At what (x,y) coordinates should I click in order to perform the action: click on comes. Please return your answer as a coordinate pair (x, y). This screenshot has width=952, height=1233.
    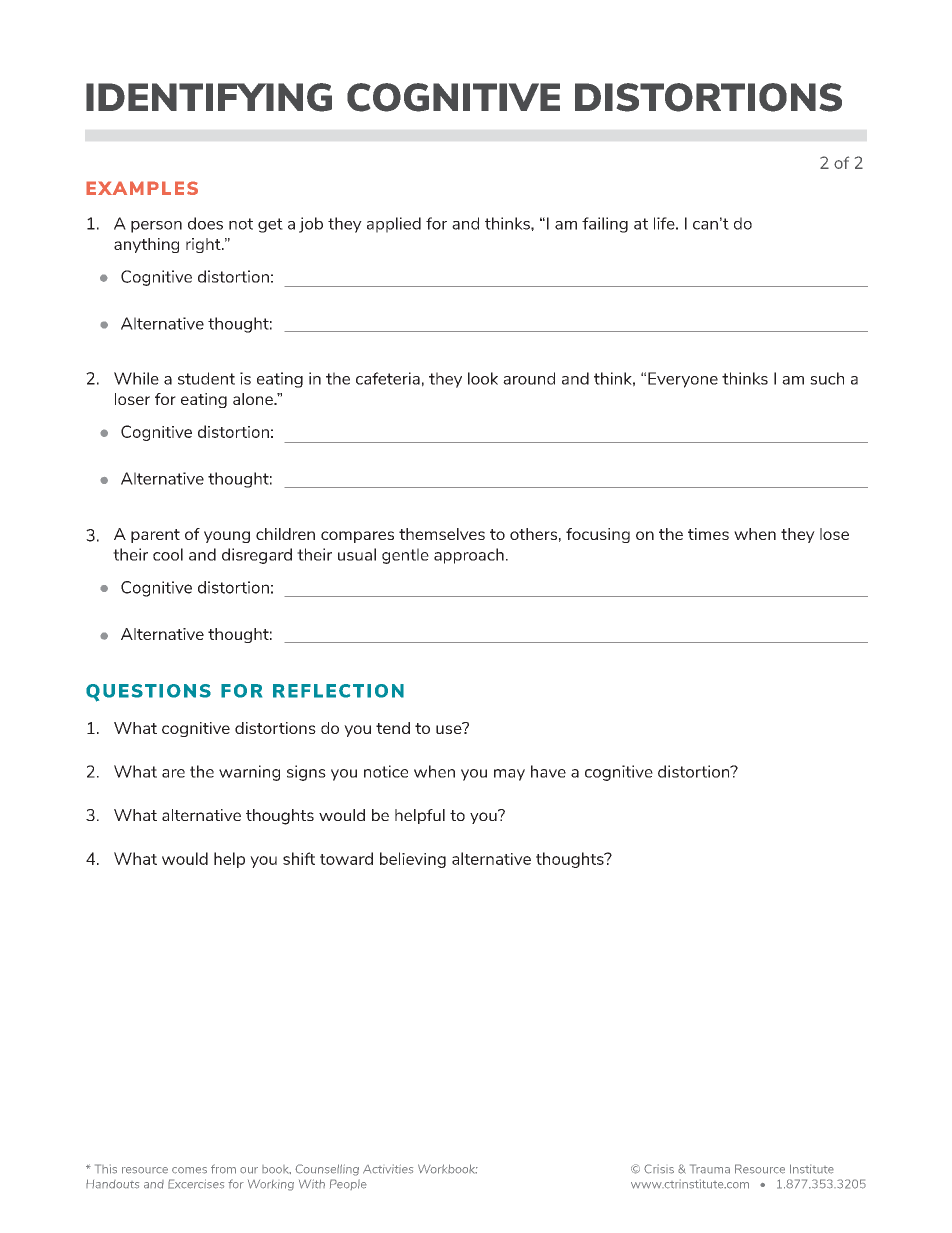
    Looking at the image, I should click on (189, 1170).
